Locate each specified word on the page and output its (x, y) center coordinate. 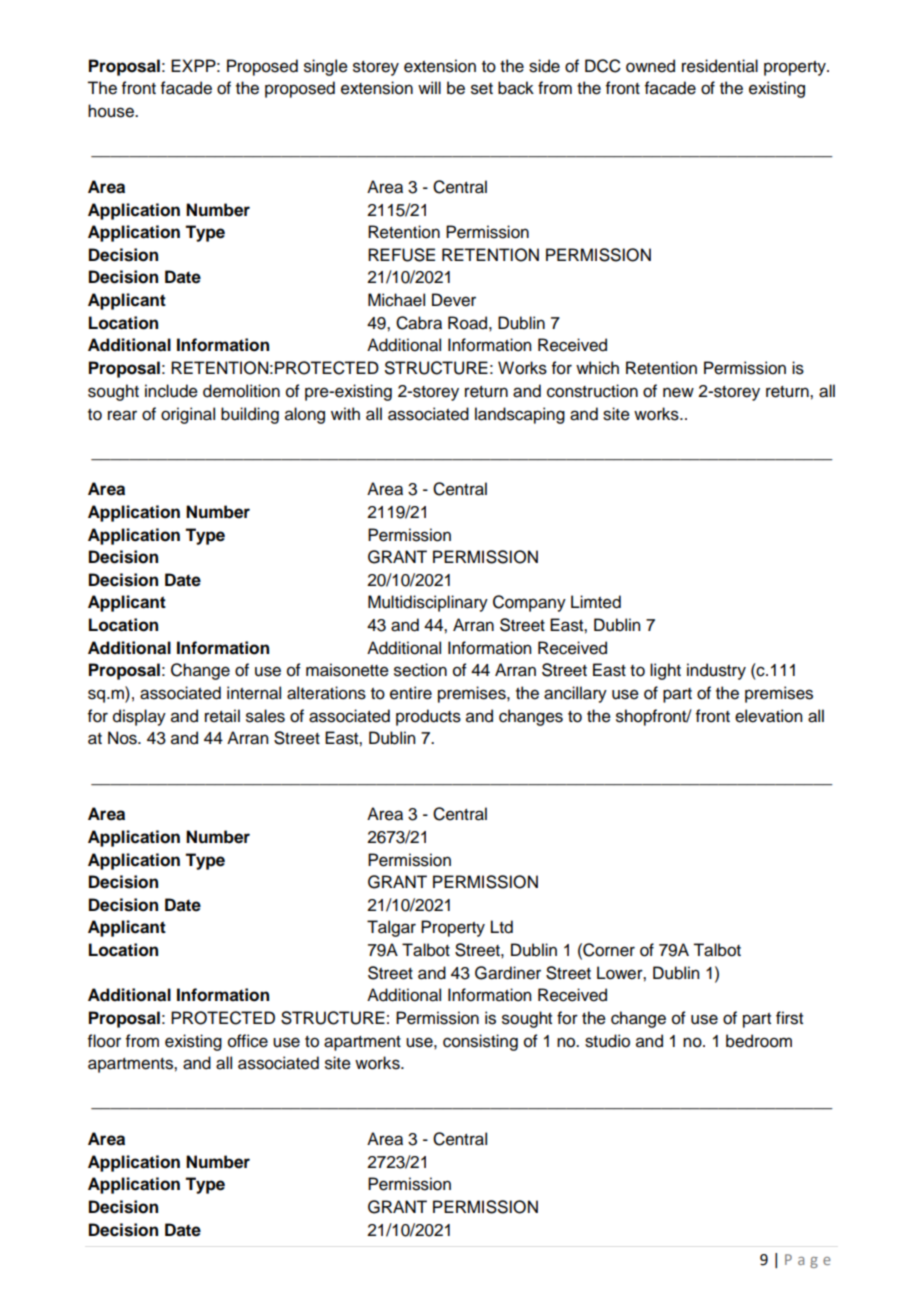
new (678, 392)
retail (222, 716)
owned (650, 66)
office (248, 1041)
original (188, 415)
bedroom (759, 1041)
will (429, 87)
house (112, 111)
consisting (480, 1042)
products (428, 717)
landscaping (520, 415)
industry (716, 671)
